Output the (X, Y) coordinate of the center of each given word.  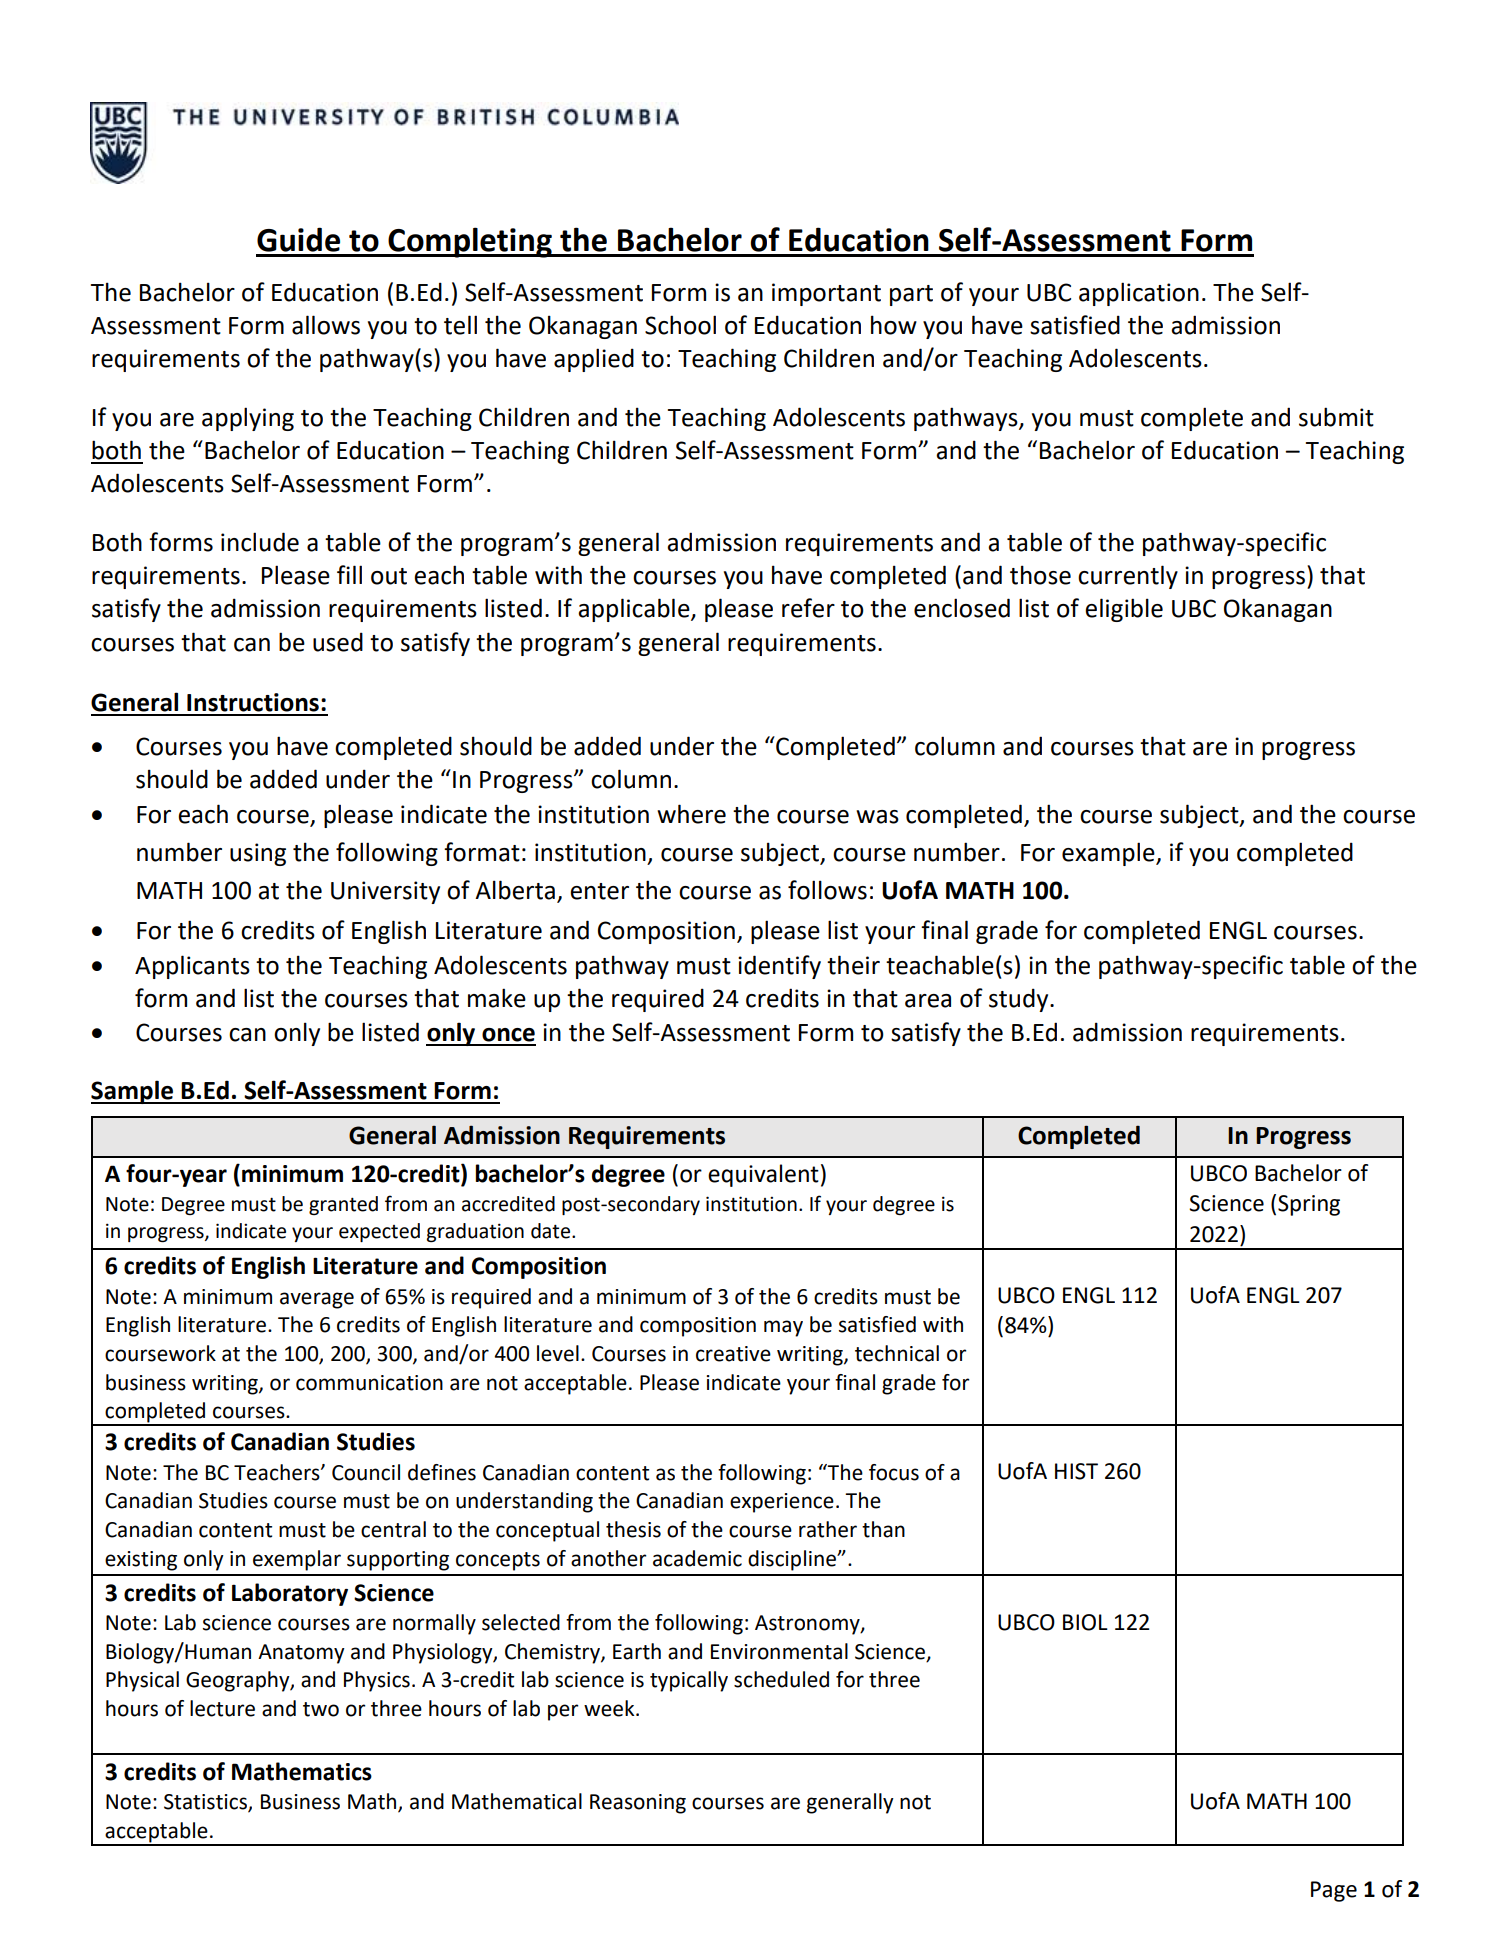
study (1020, 1000)
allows (326, 325)
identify (779, 967)
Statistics (206, 1803)
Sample (133, 1092)
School (680, 325)
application (1139, 294)
